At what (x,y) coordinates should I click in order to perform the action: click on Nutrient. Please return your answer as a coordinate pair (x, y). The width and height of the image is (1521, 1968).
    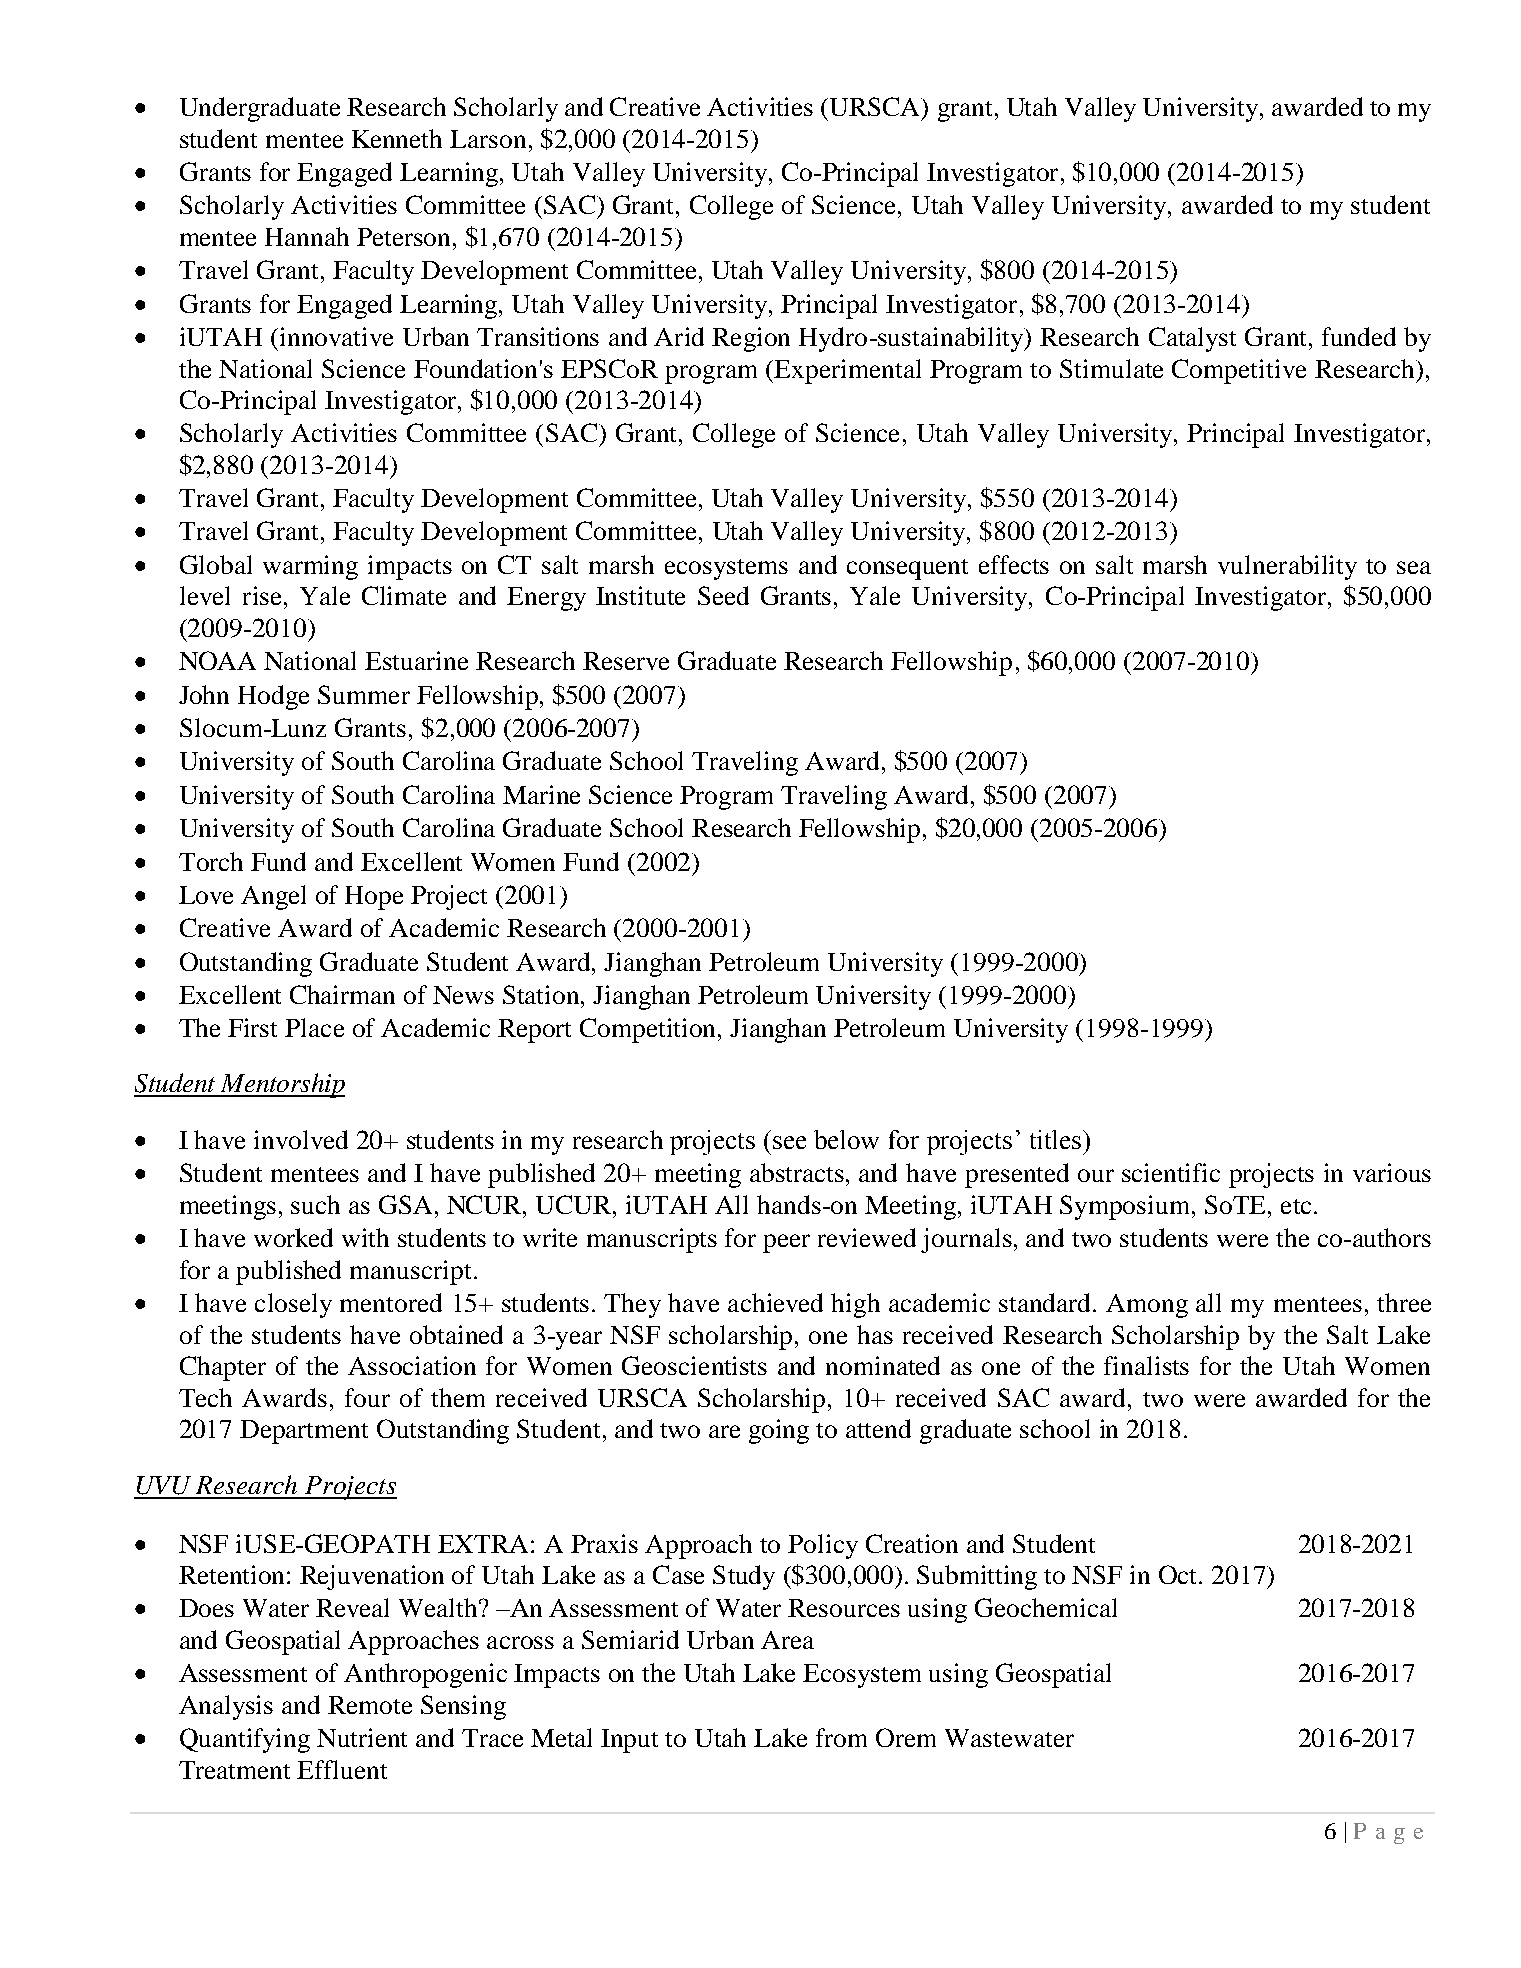
    Looking at the image, I should click on (362, 1737).
